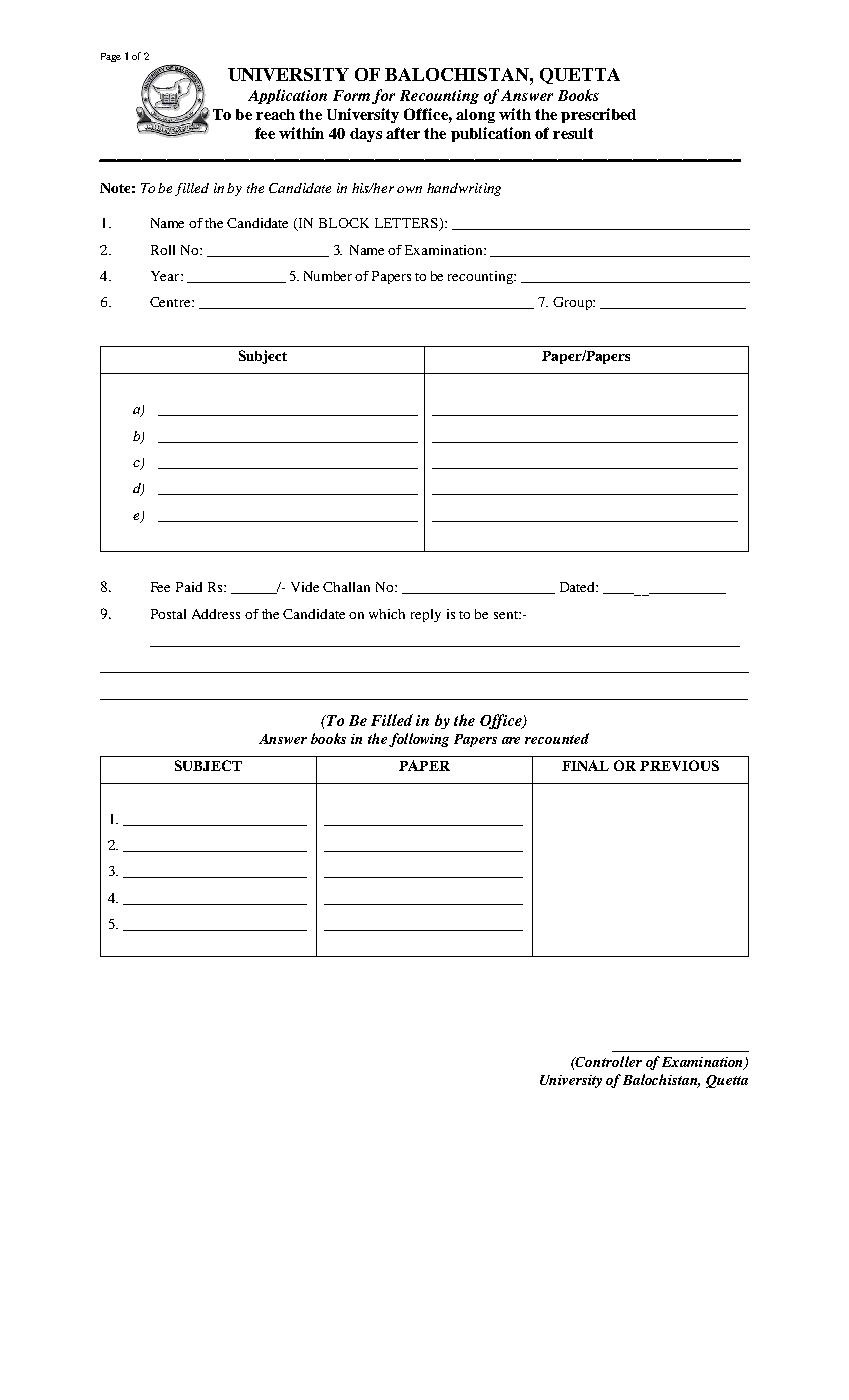 This screenshot has width=849, height=1400. What do you see at coordinates (111, 57) in the screenshot?
I see `Page` at bounding box center [111, 57].
